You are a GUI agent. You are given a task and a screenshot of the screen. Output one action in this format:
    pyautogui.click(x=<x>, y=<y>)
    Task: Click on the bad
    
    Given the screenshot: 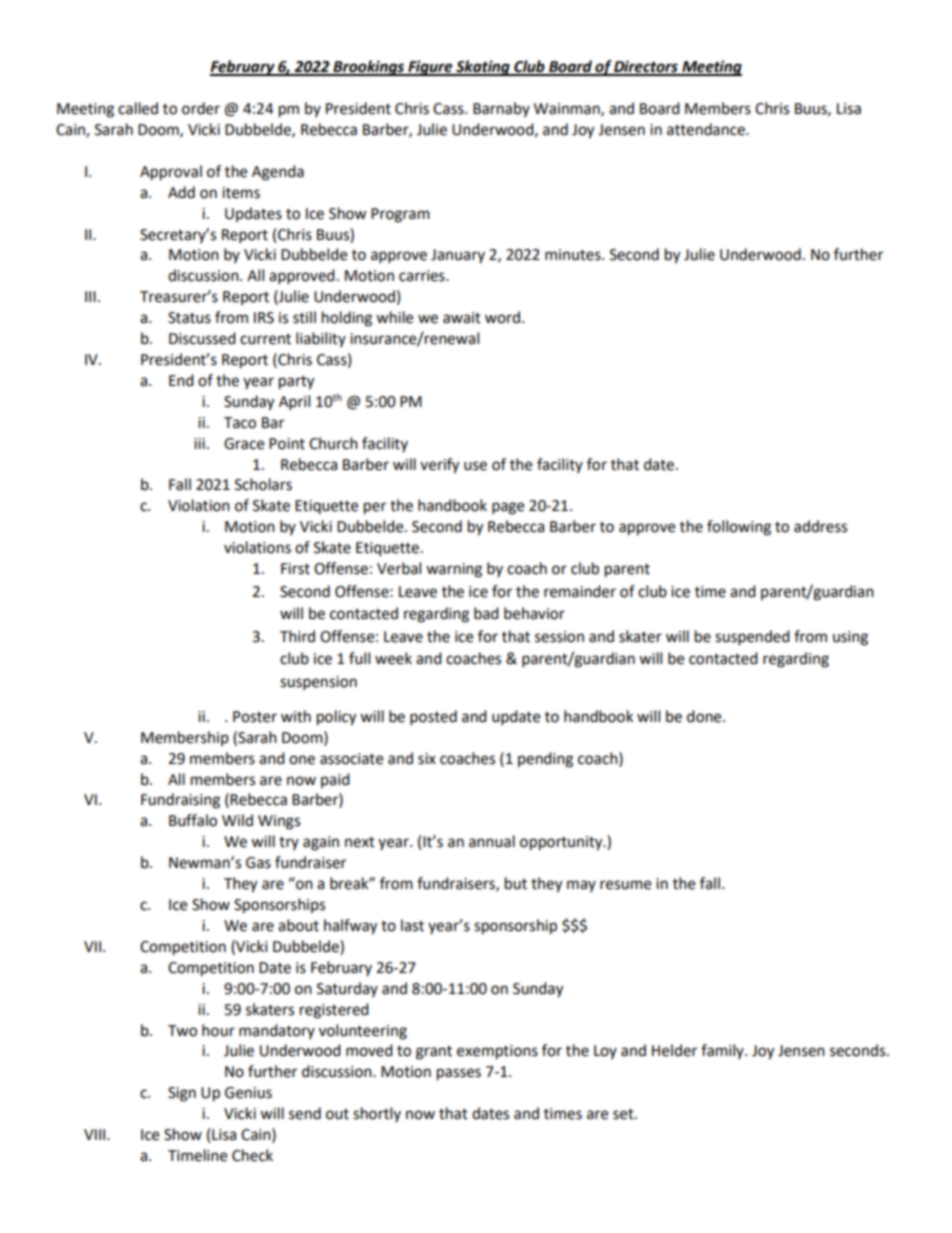 What is the action you would take?
    pyautogui.click(x=486, y=613)
